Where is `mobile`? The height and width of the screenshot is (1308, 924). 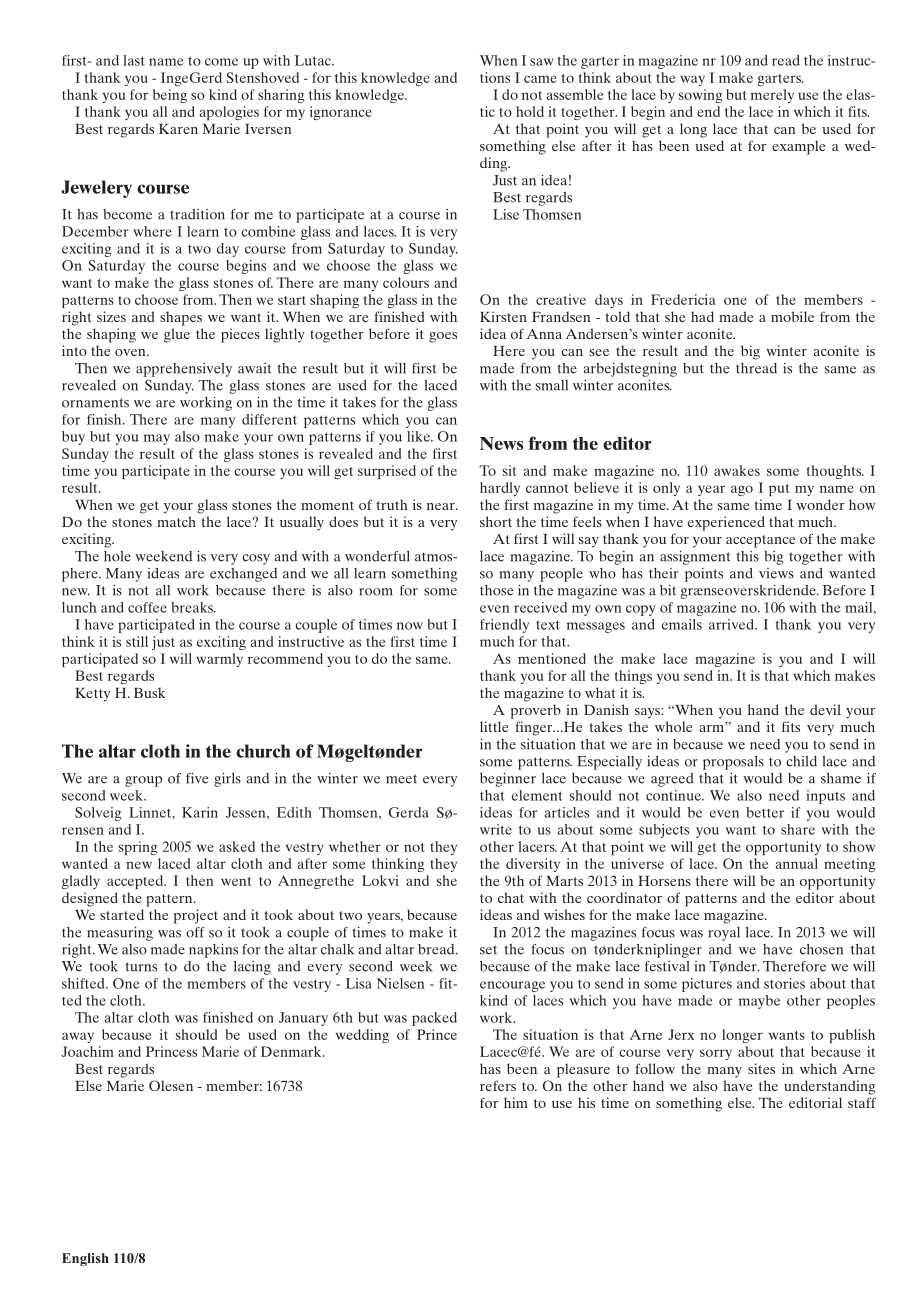 mobile is located at coordinates (792, 316).
